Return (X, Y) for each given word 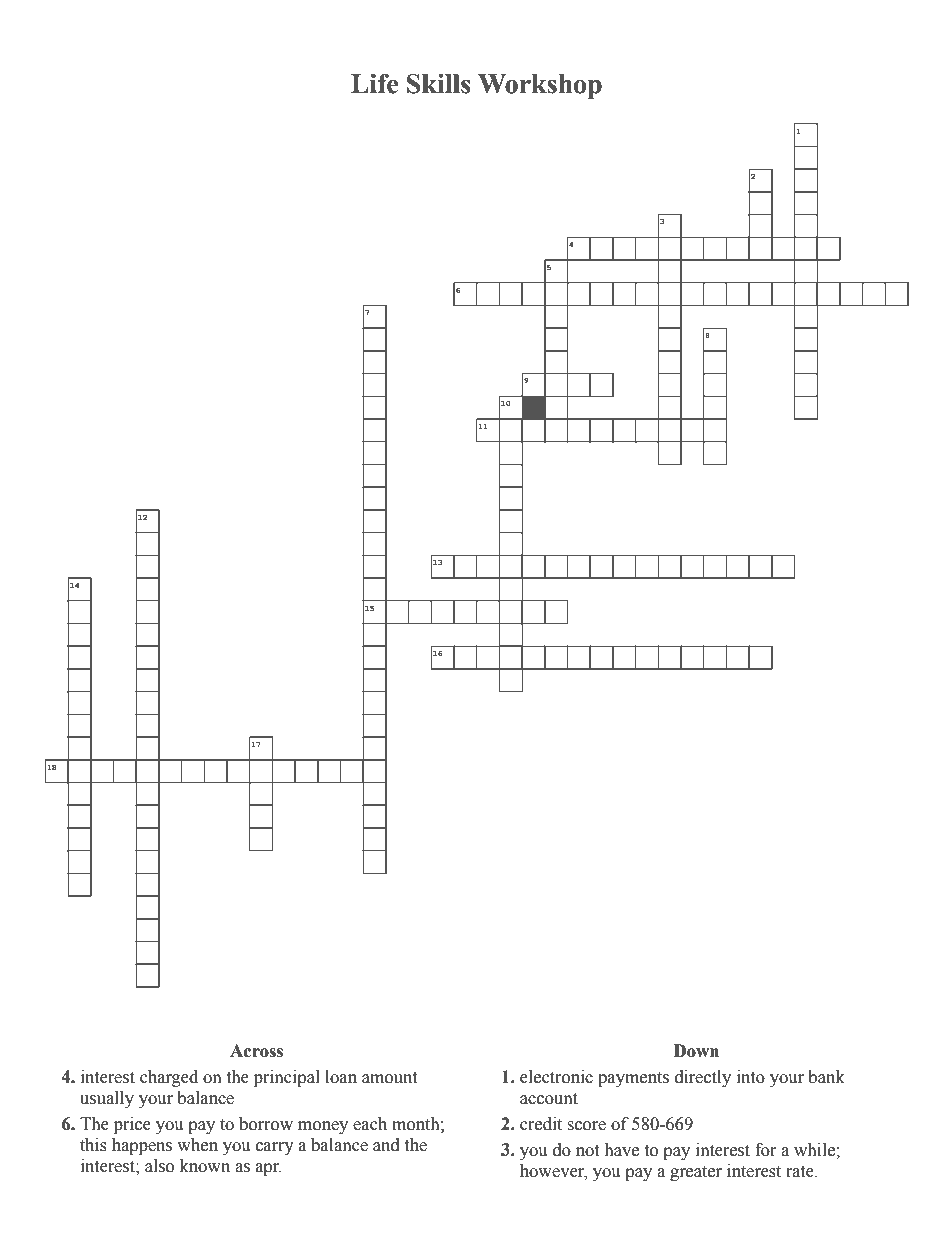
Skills (439, 83)
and (386, 1145)
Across (256, 1051)
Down (696, 1051)
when (197, 1145)
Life (374, 83)
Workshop (540, 86)
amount (389, 1078)
